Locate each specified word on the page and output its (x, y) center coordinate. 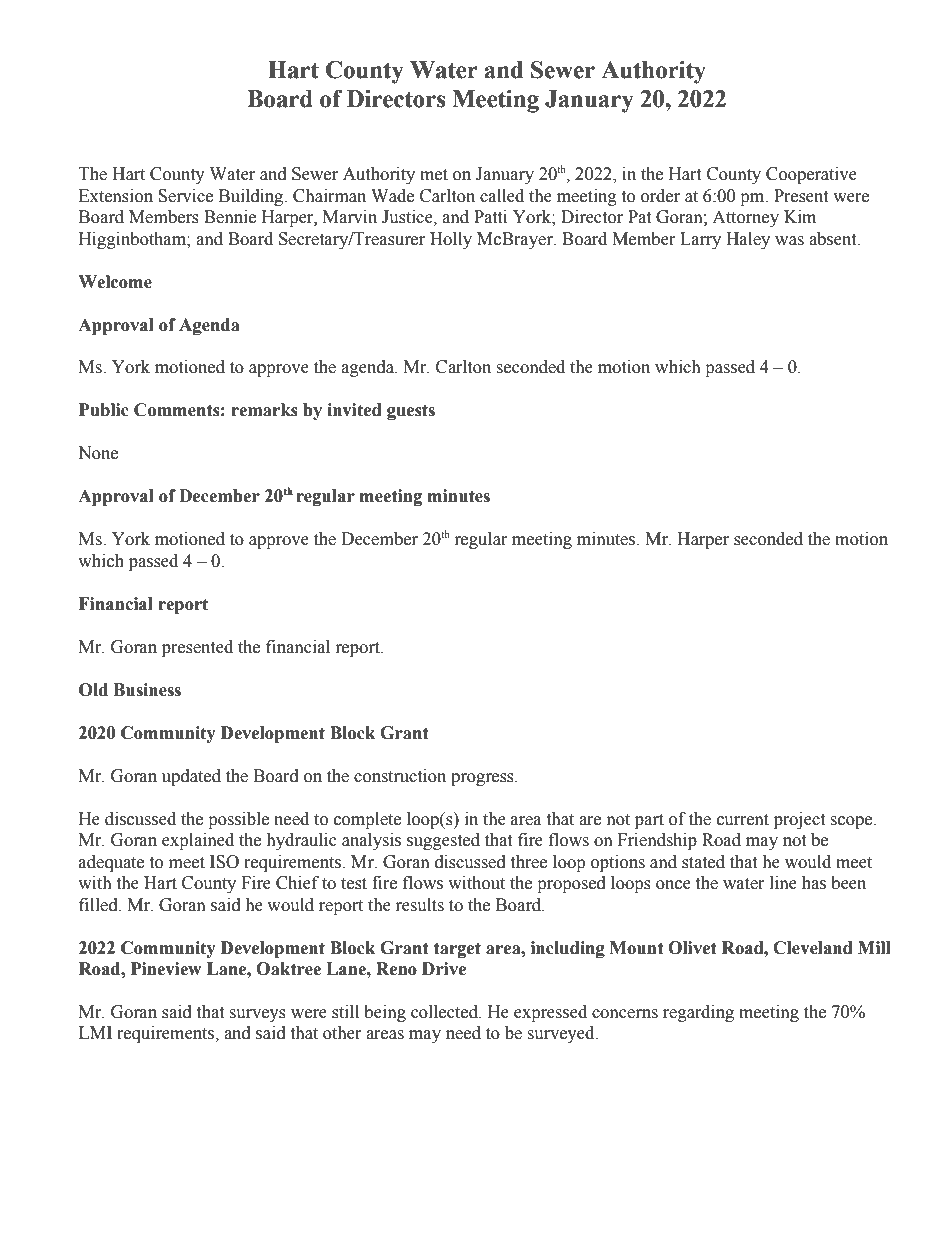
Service (185, 196)
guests (411, 412)
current (743, 820)
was (789, 241)
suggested (443, 841)
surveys (257, 1015)
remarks (264, 410)
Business (147, 690)
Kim (800, 216)
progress (483, 779)
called (502, 196)
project (799, 820)
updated (191, 777)
